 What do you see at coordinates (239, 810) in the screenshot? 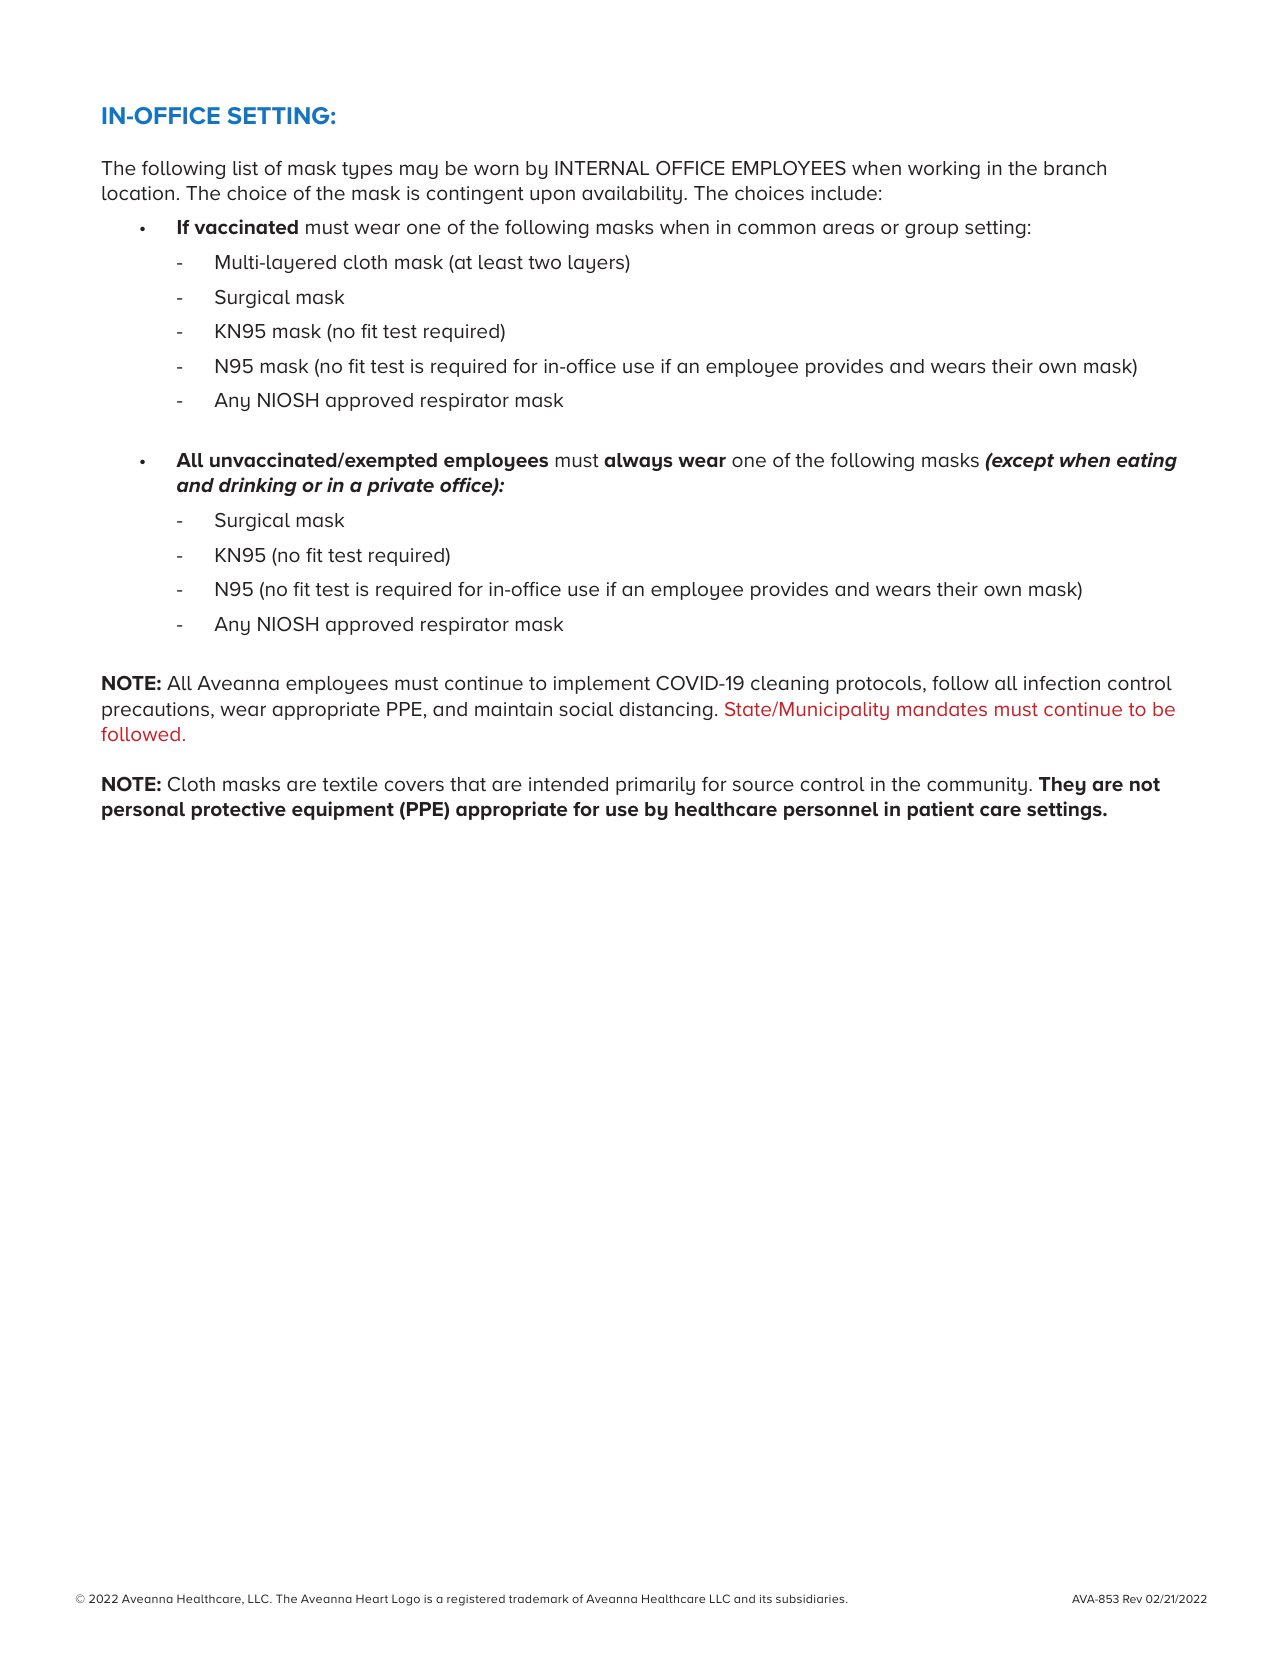
I see `protective` at bounding box center [239, 810].
